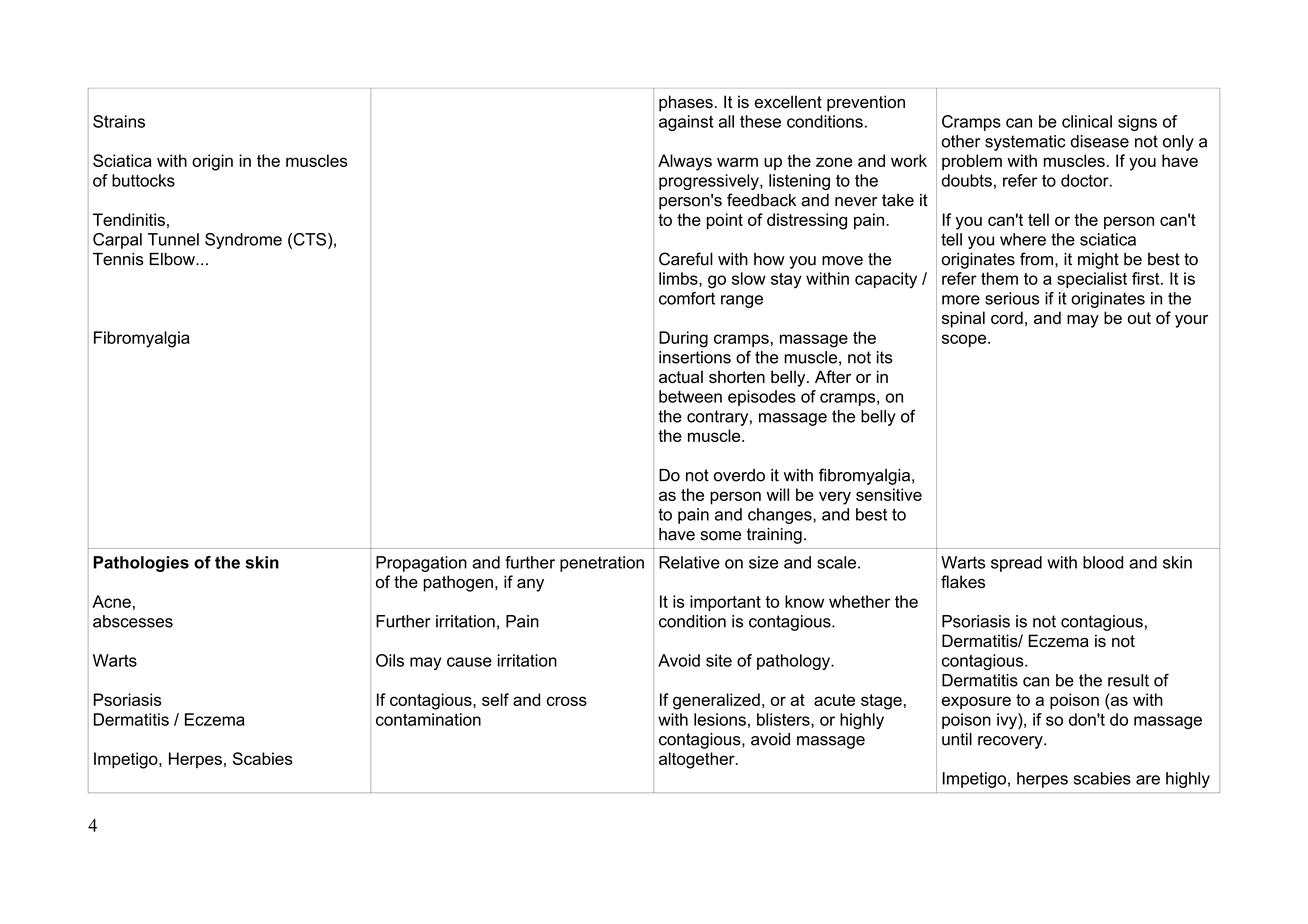 The width and height of the image is (1308, 924). I want to click on against, so click(686, 123).
